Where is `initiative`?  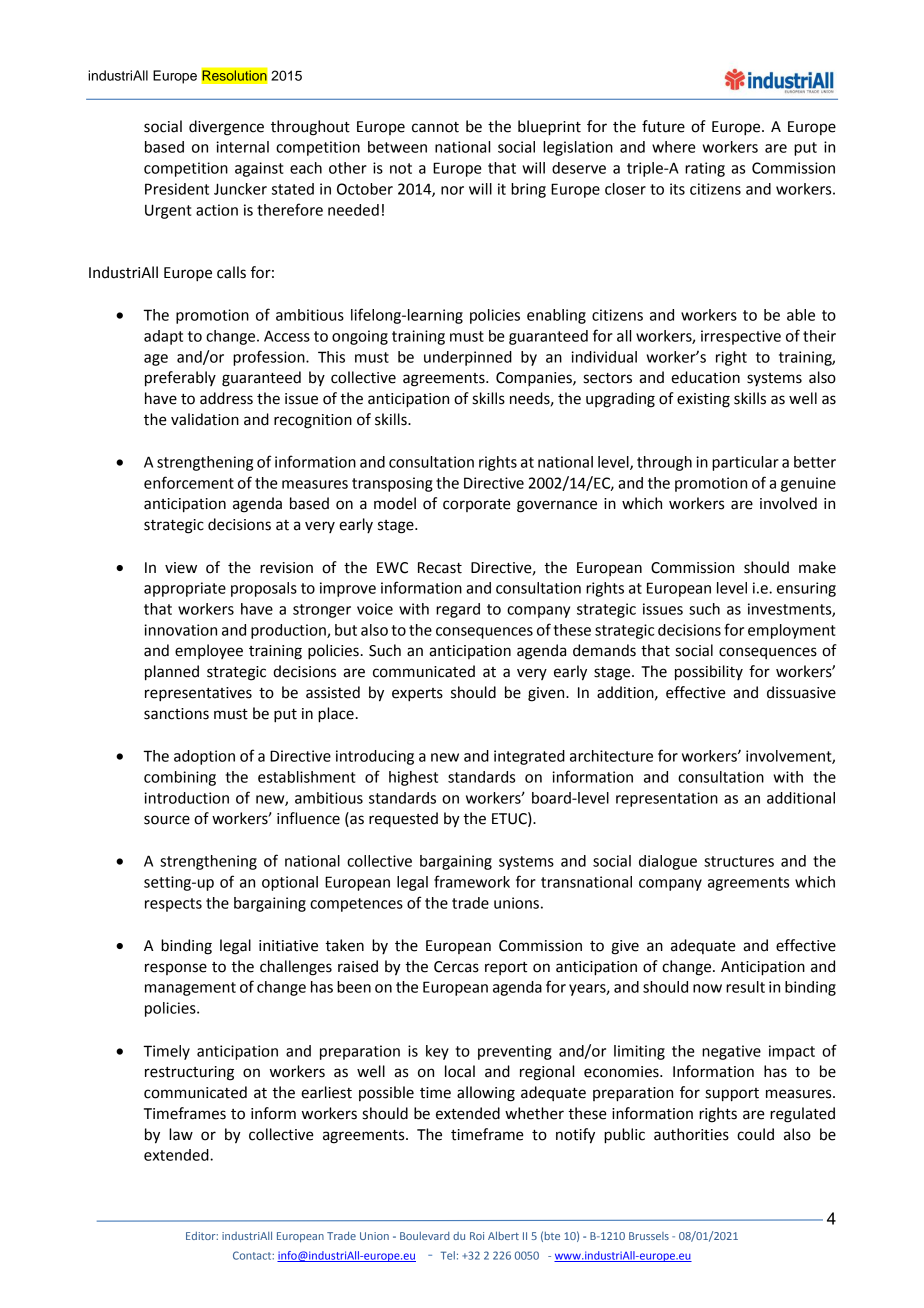
initiative is located at coordinates (288, 946).
